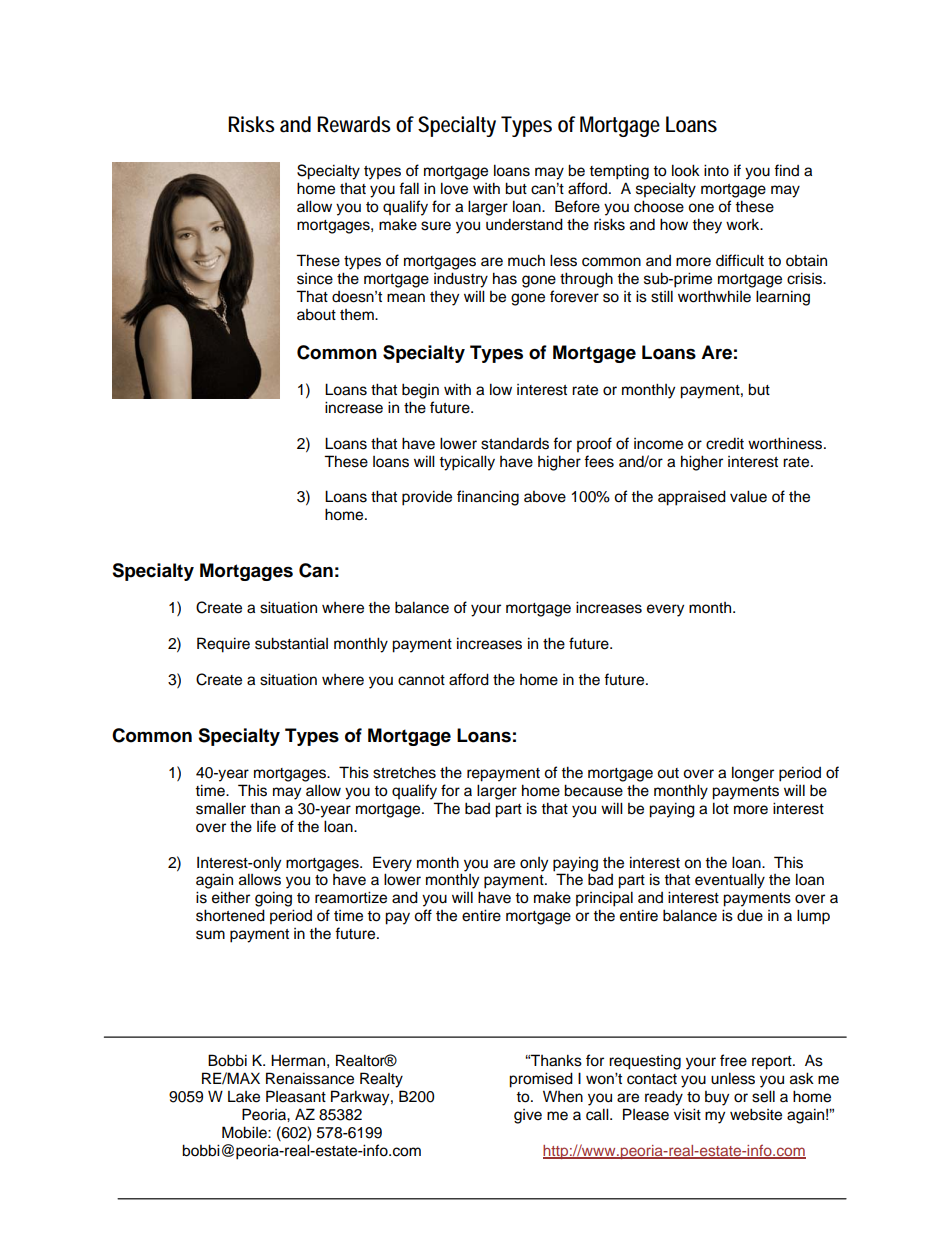  What do you see at coordinates (454, 188) in the screenshot?
I see `love` at bounding box center [454, 188].
